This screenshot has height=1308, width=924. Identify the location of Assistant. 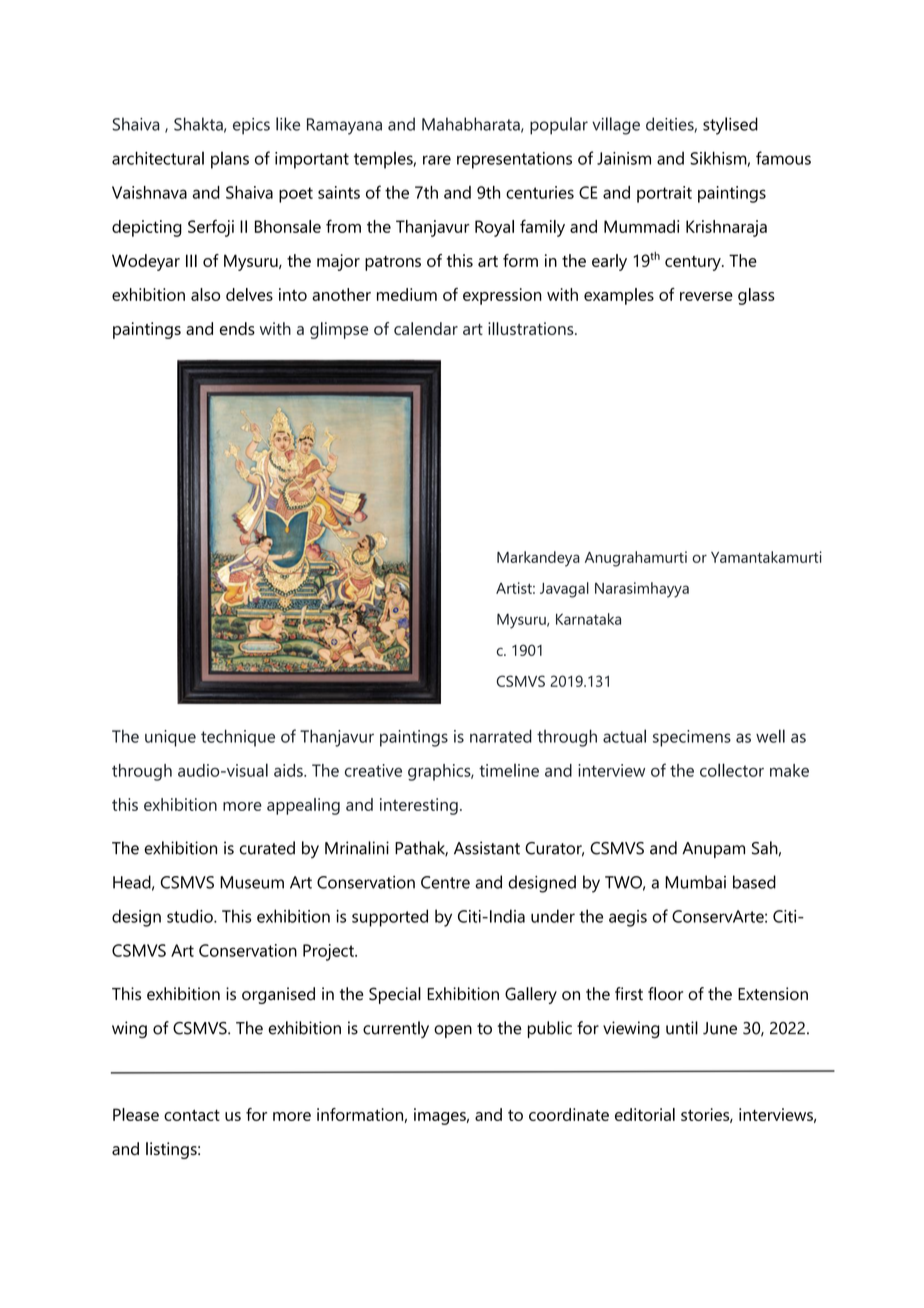
(487, 848).
